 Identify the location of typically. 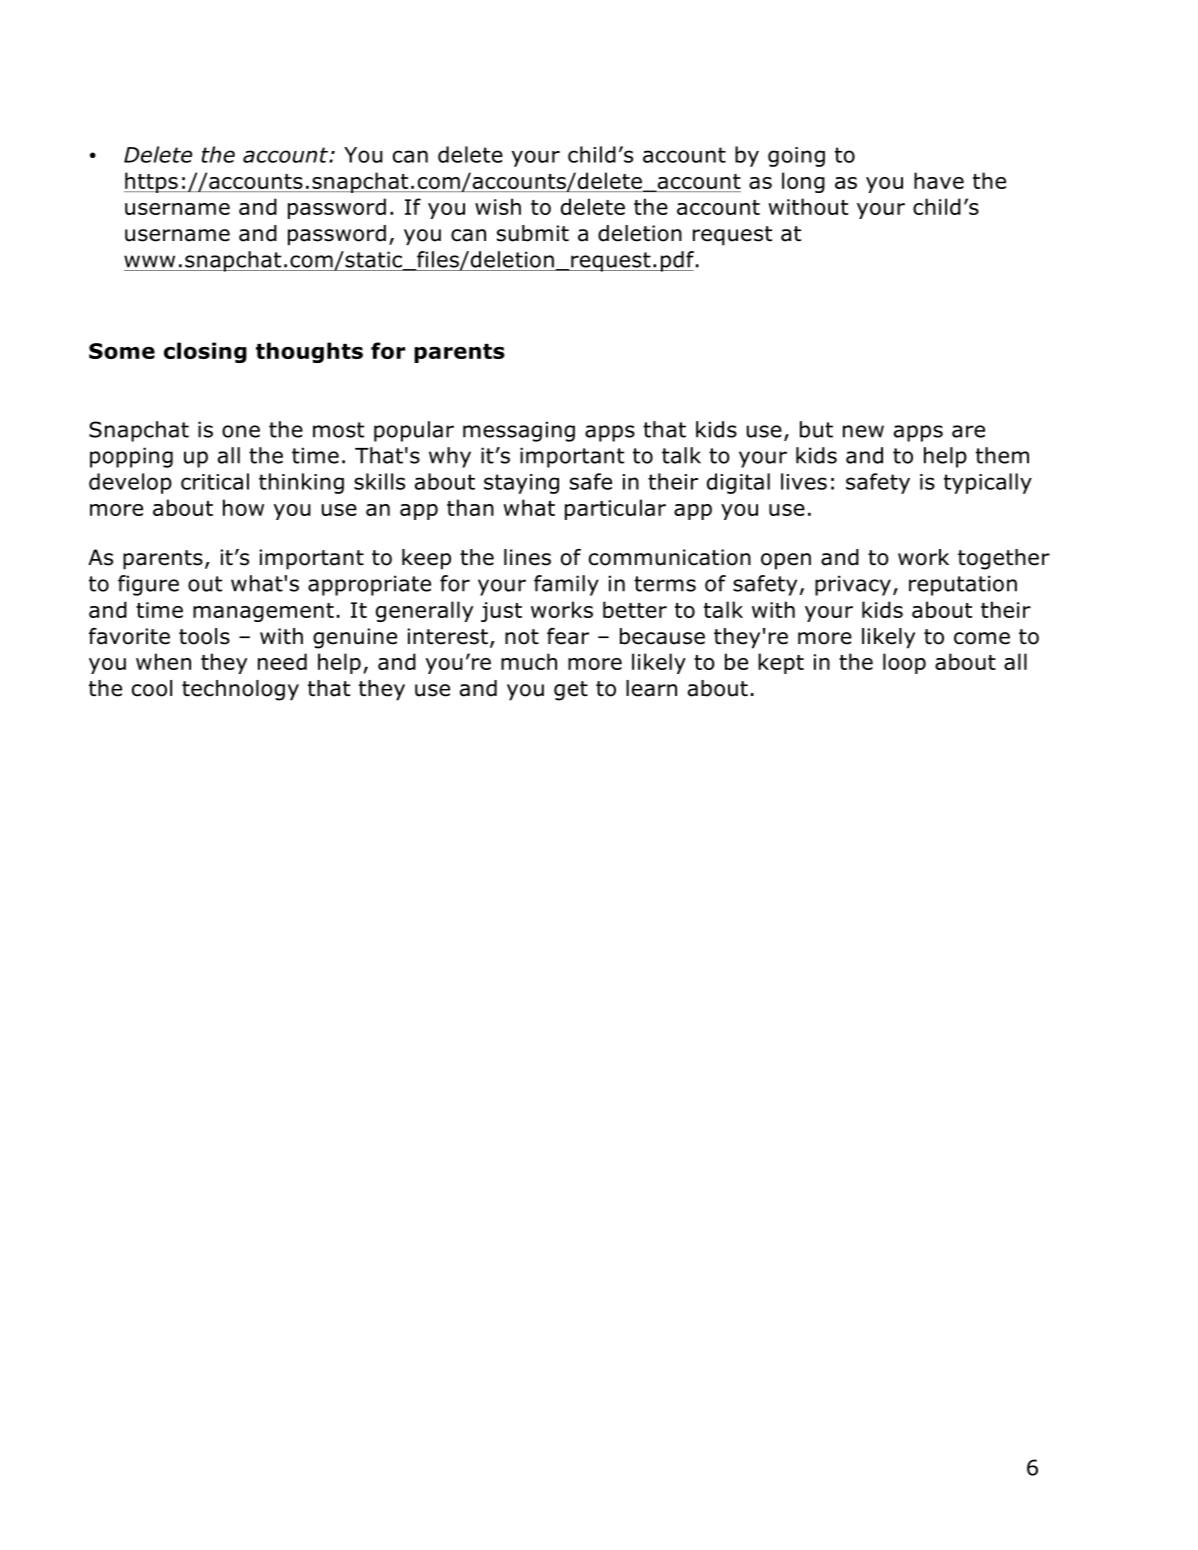
(988, 483).
